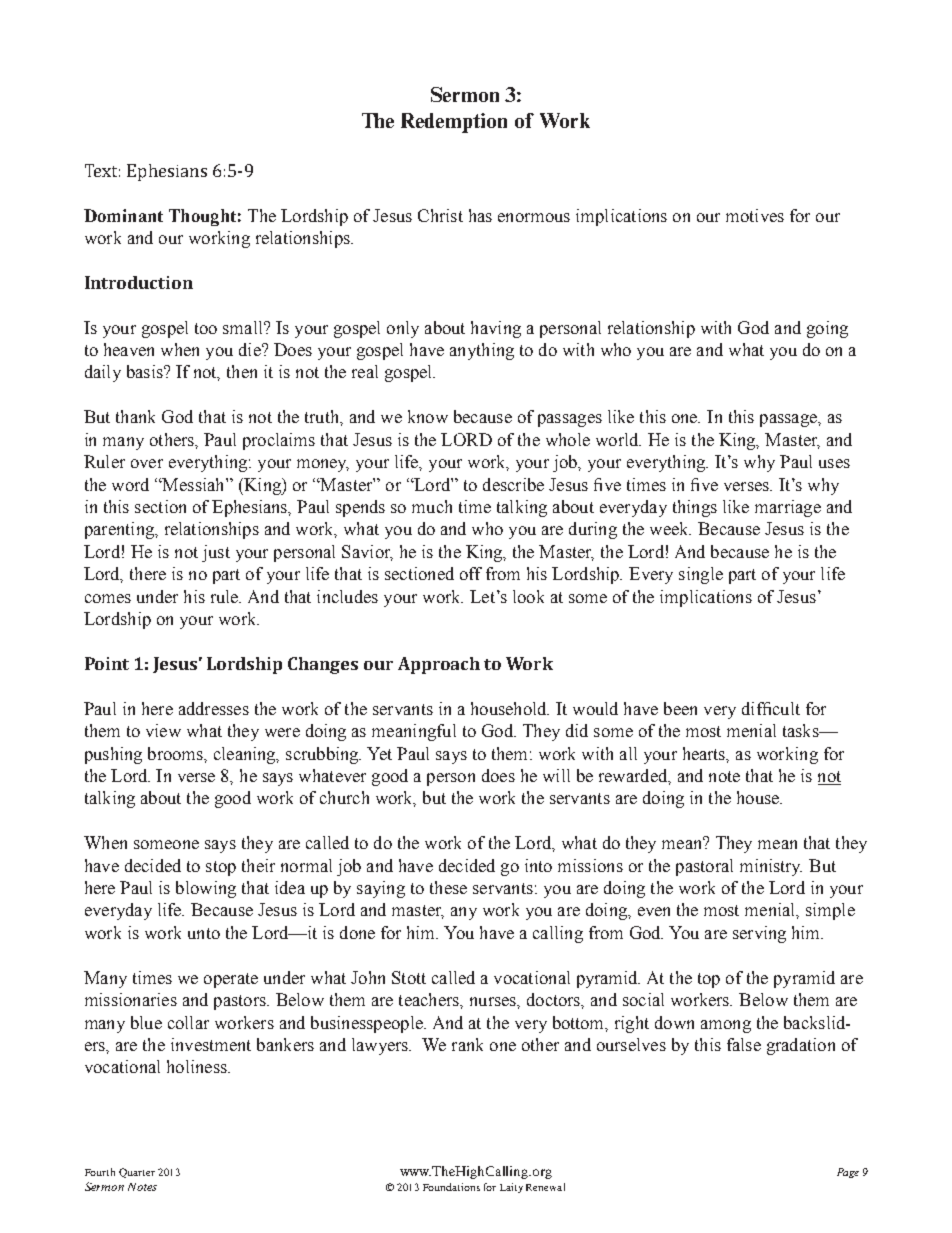 The height and width of the screenshot is (1233, 952). What do you see at coordinates (454, 123) in the screenshot?
I see `Redemption` at bounding box center [454, 123].
